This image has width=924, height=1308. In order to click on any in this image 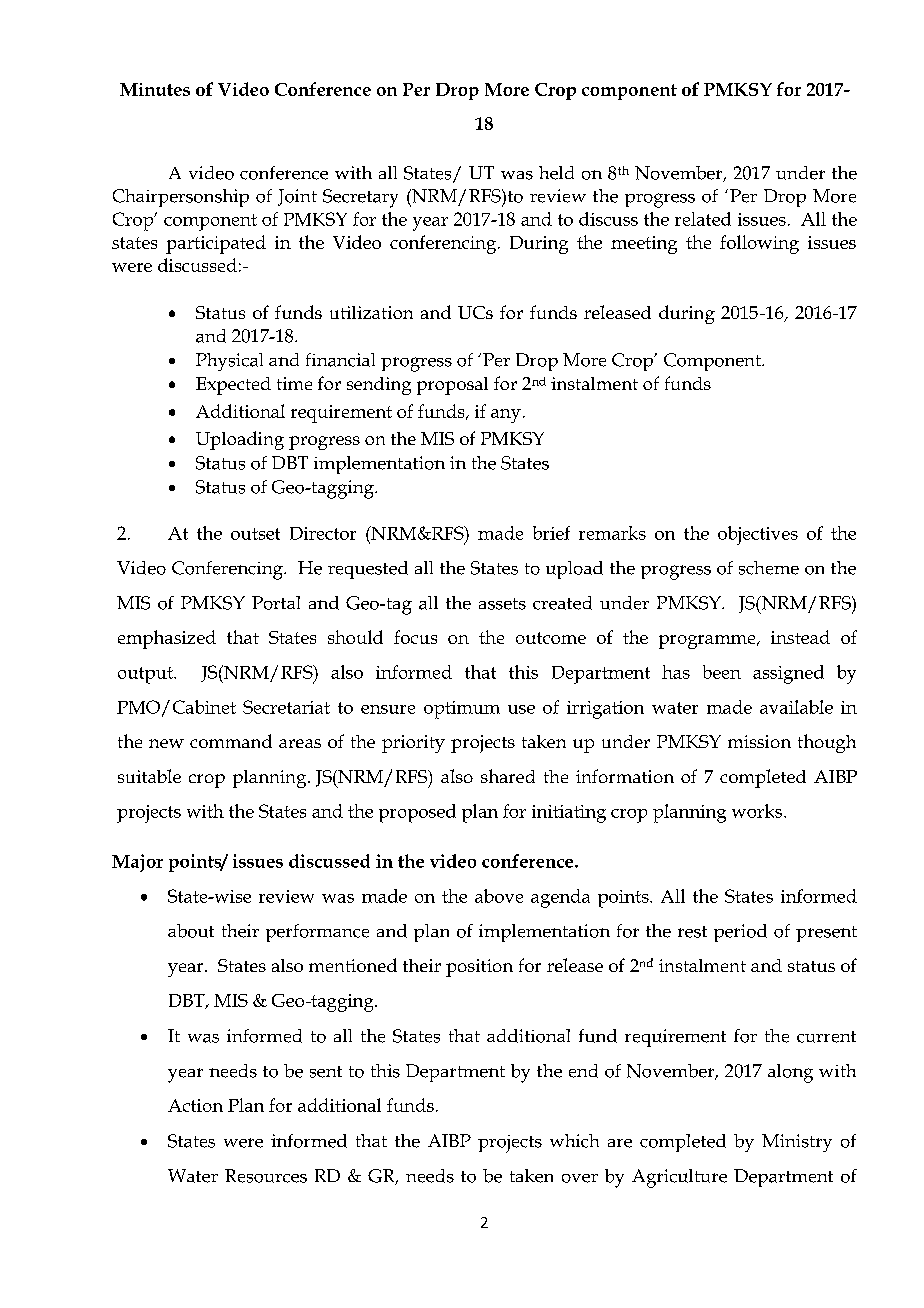, I will do `click(506, 416)`.
